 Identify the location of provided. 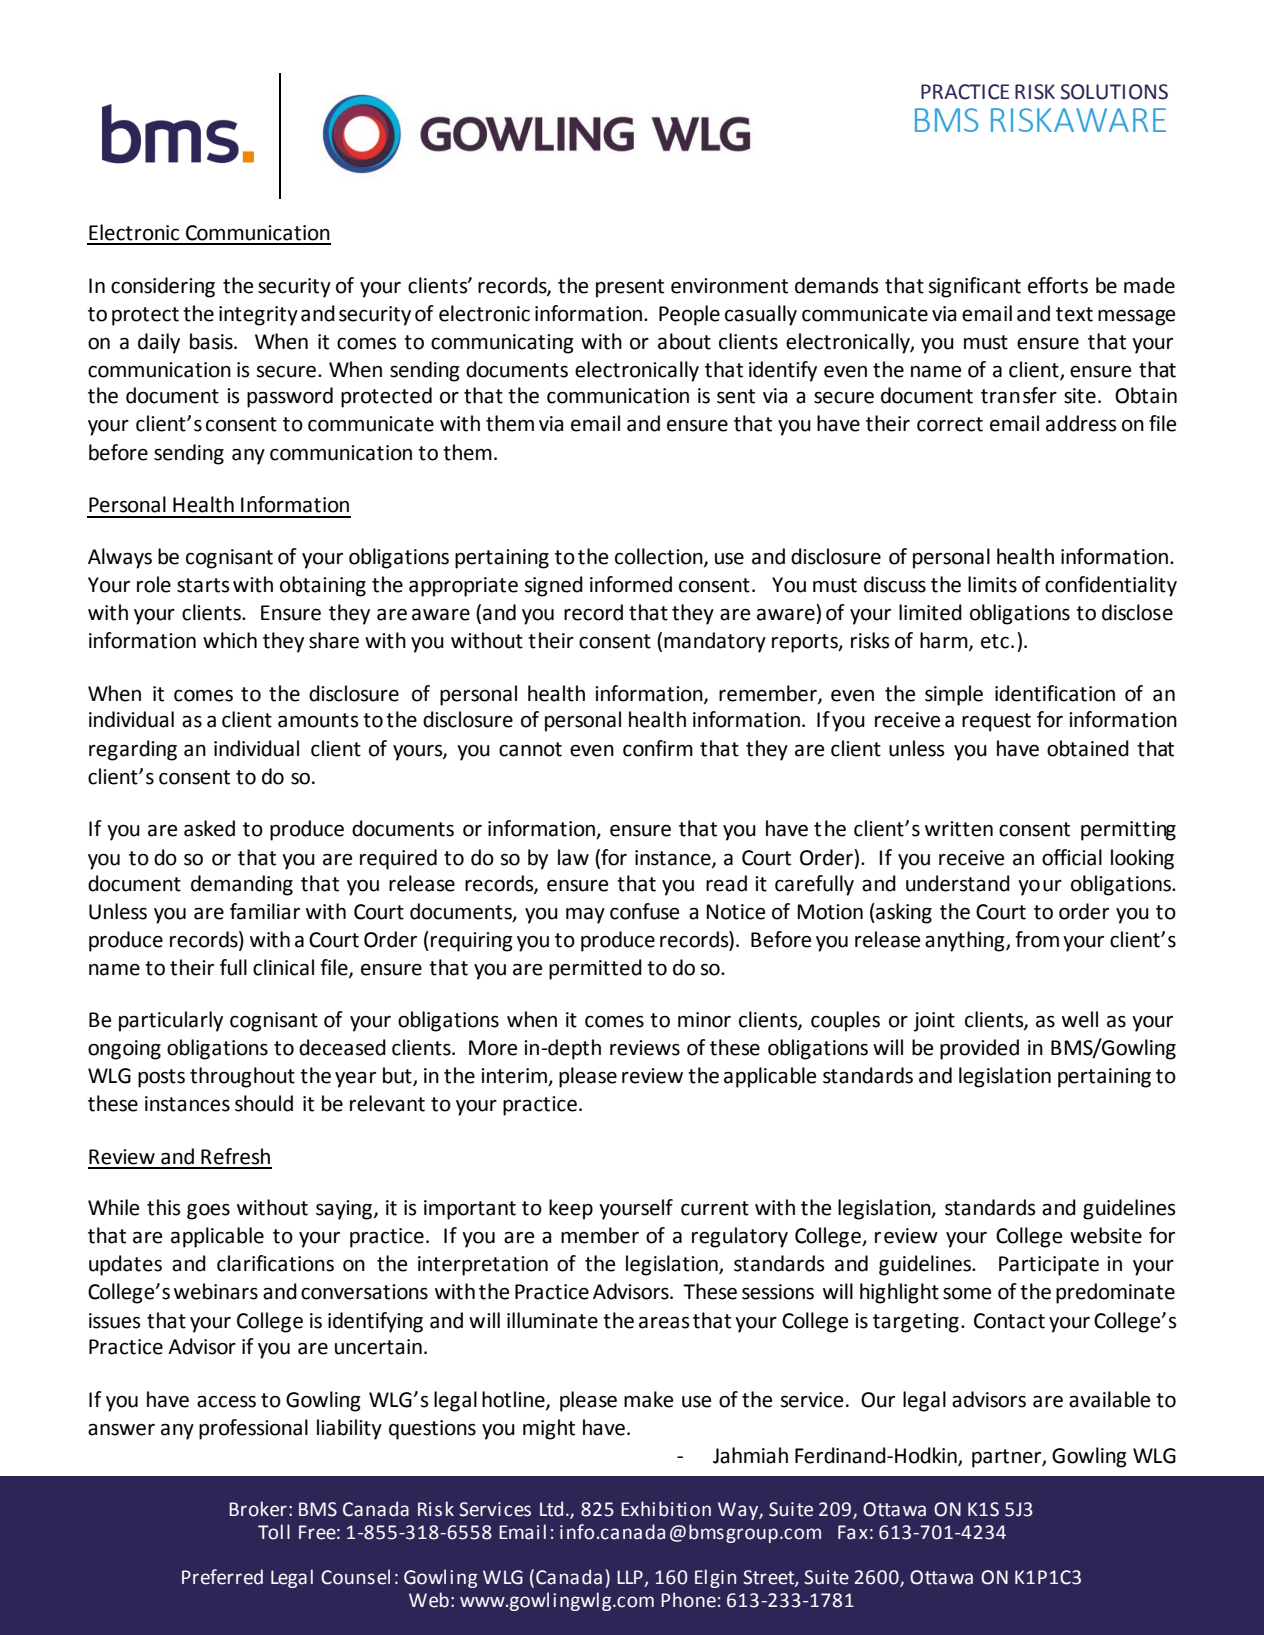
(979, 1049).
